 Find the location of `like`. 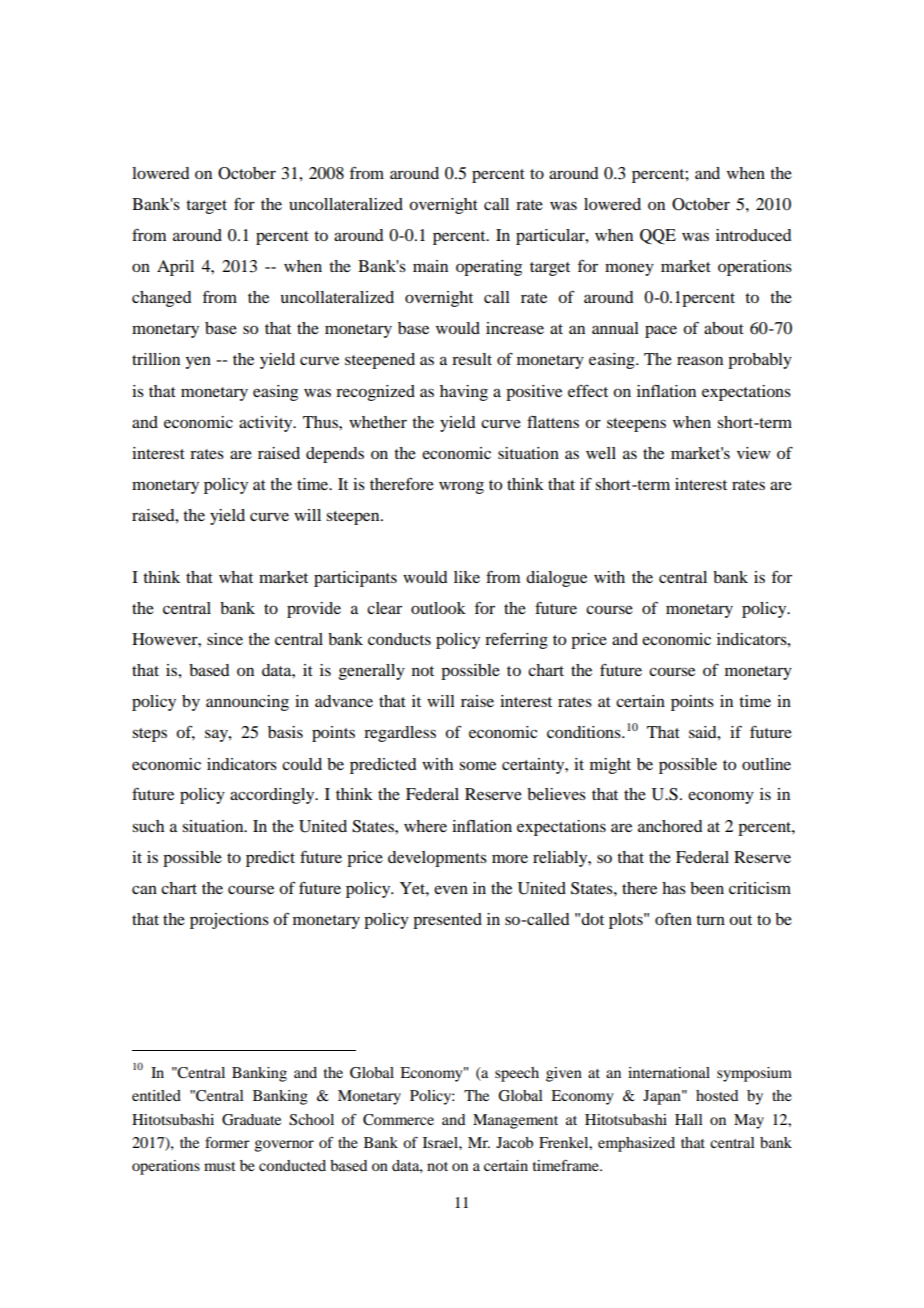

like is located at coordinates (467, 577).
